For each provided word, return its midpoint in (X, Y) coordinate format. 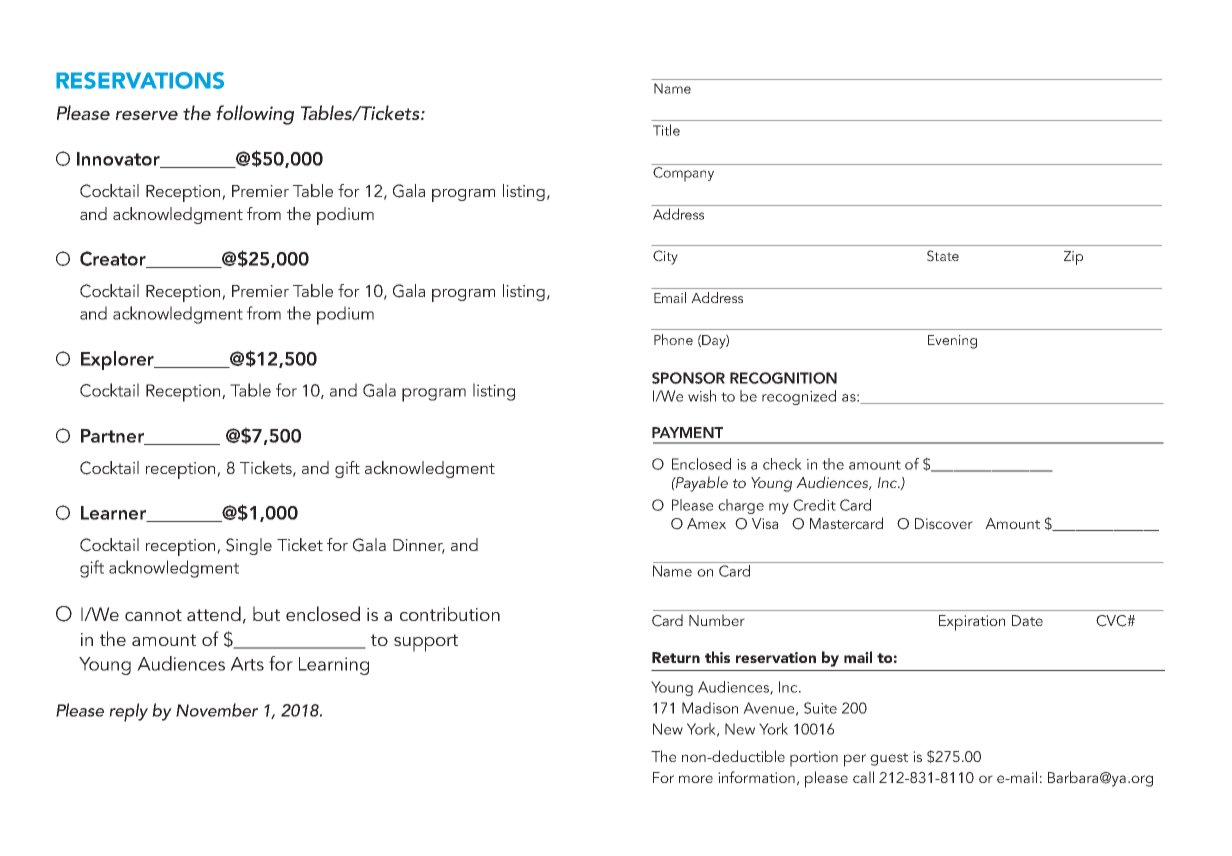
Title (666, 130)
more (696, 779)
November (217, 710)
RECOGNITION (783, 378)
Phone (673, 339)
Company (683, 174)
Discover (944, 523)
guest (889, 759)
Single (249, 546)
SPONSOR (688, 378)
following (255, 115)
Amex (706, 523)
